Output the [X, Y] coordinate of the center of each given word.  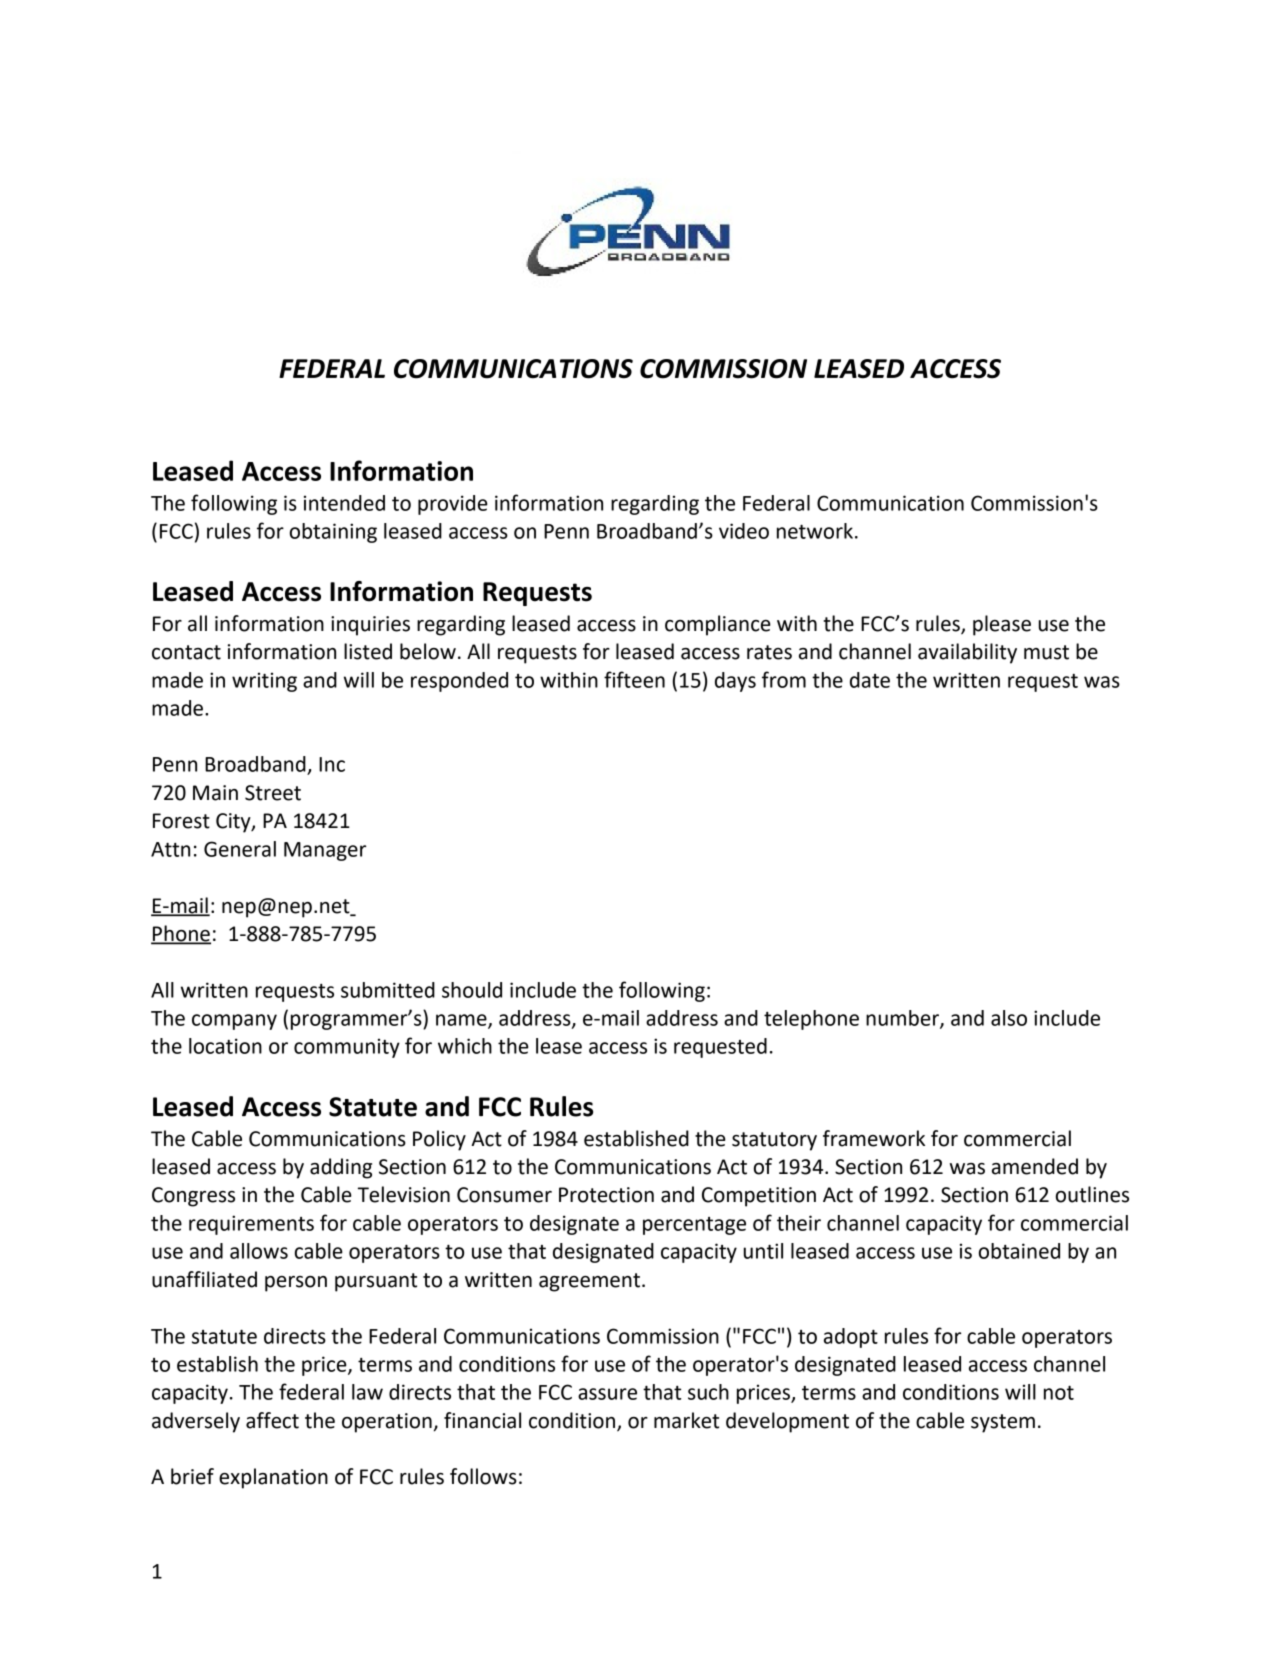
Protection [606, 1195]
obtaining [333, 533]
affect [272, 1420]
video [744, 531]
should [472, 990]
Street [273, 793]
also [1009, 1018]
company [234, 1022]
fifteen [634, 679]
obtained [1019, 1251]
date [870, 680]
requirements [251, 1225]
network [816, 531]
